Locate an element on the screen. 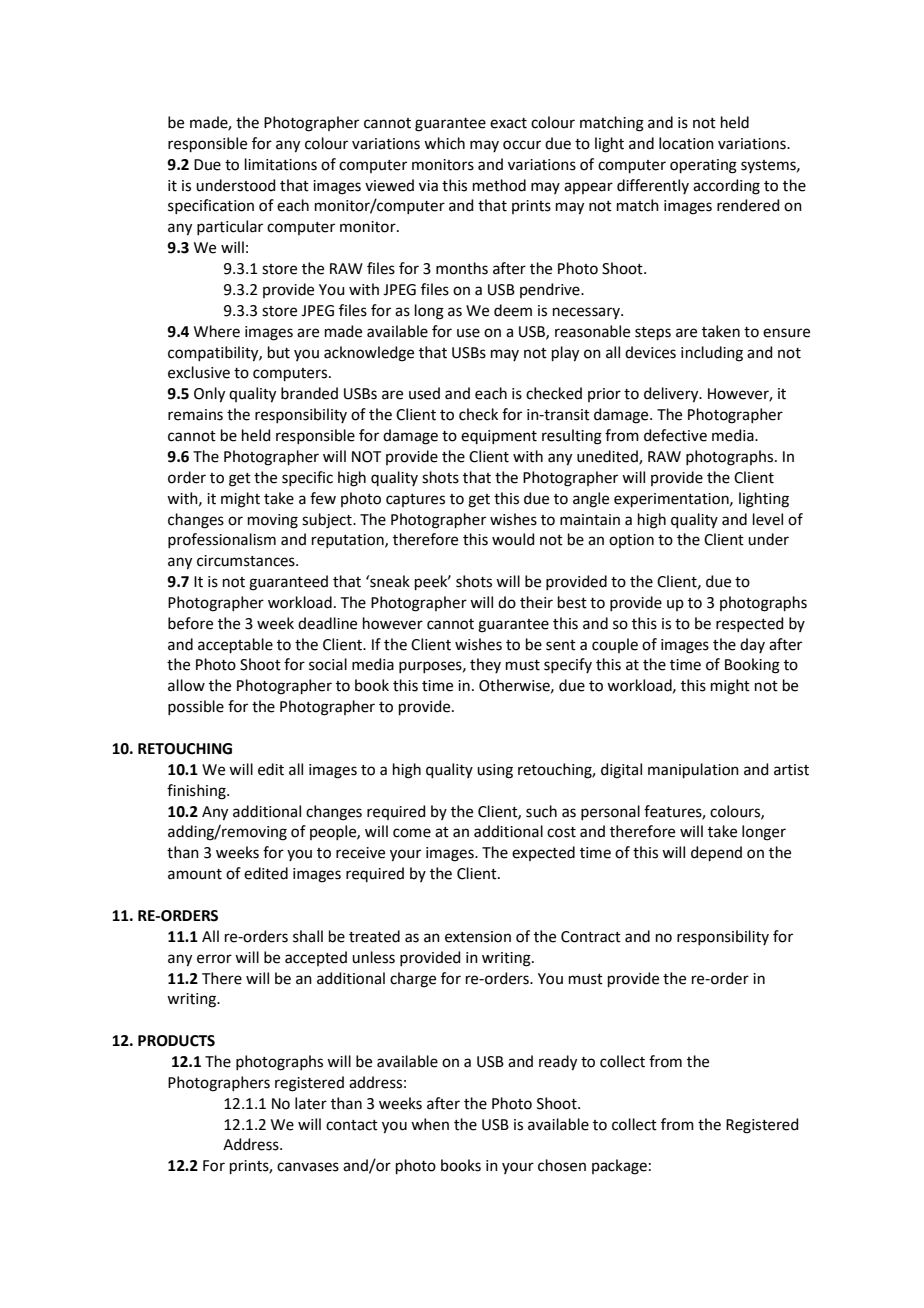 Image resolution: width=924 pixels, height=1308 pixels. manipulation is located at coordinates (693, 770).
